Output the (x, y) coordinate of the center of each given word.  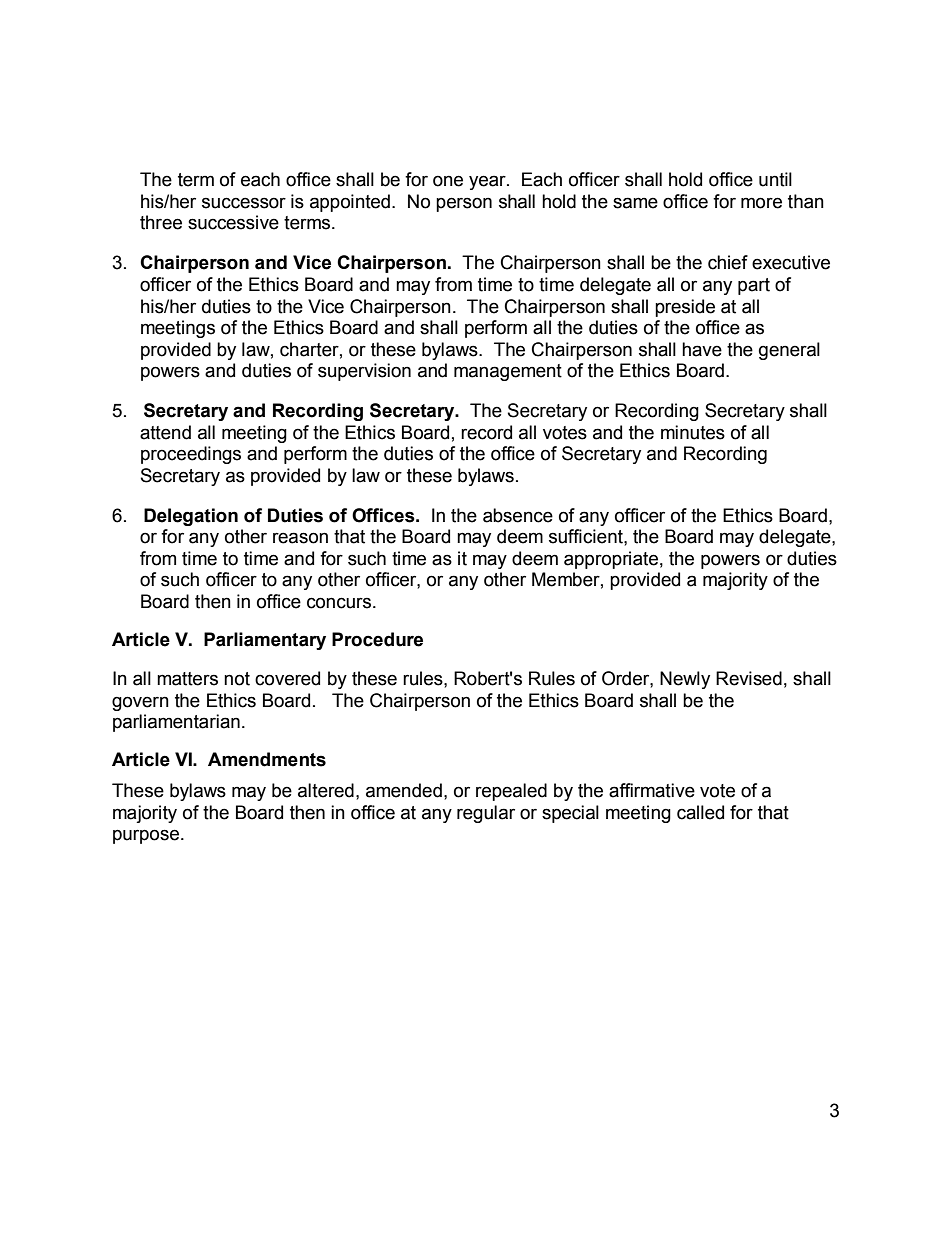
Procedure (377, 639)
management (508, 372)
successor (244, 203)
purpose (147, 836)
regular (486, 814)
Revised (749, 678)
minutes (693, 432)
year (488, 182)
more (761, 203)
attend (165, 432)
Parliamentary (265, 641)
